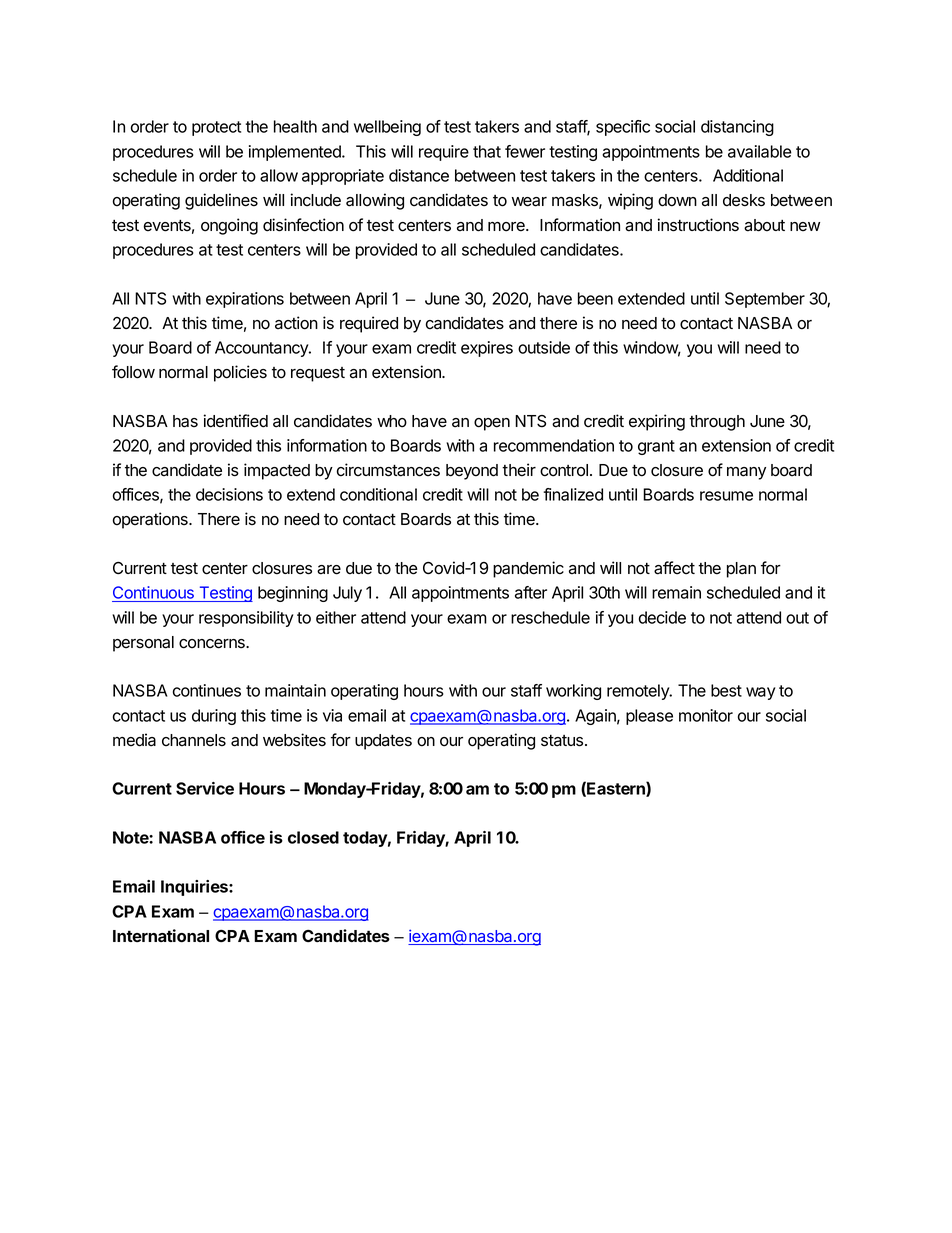 Image resolution: width=952 pixels, height=1233 pixels. Describe the element at coordinates (726, 496) in the screenshot. I see `resume` at that location.
